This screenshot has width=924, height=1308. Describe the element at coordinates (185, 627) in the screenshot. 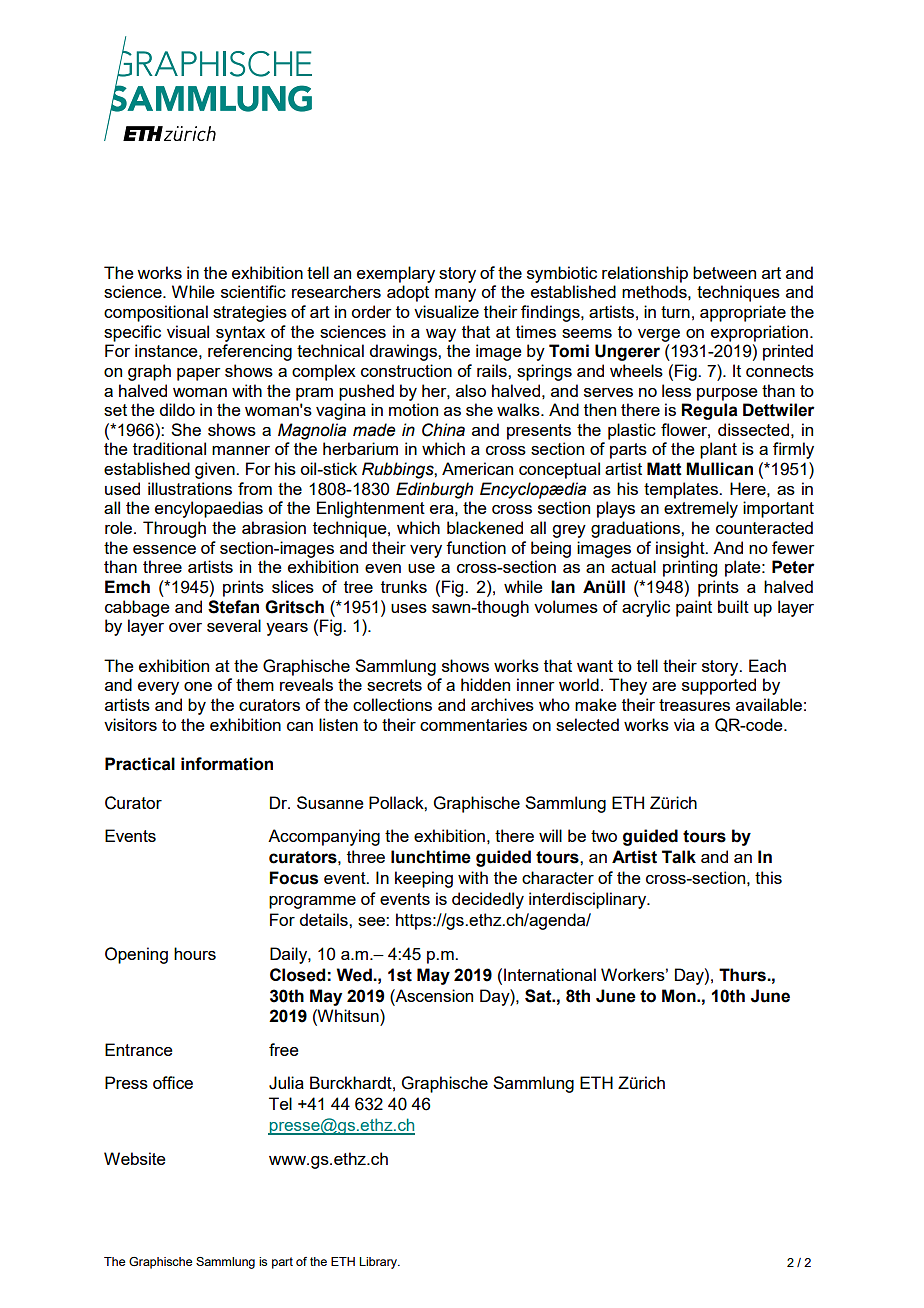

I see `over` at that location.
